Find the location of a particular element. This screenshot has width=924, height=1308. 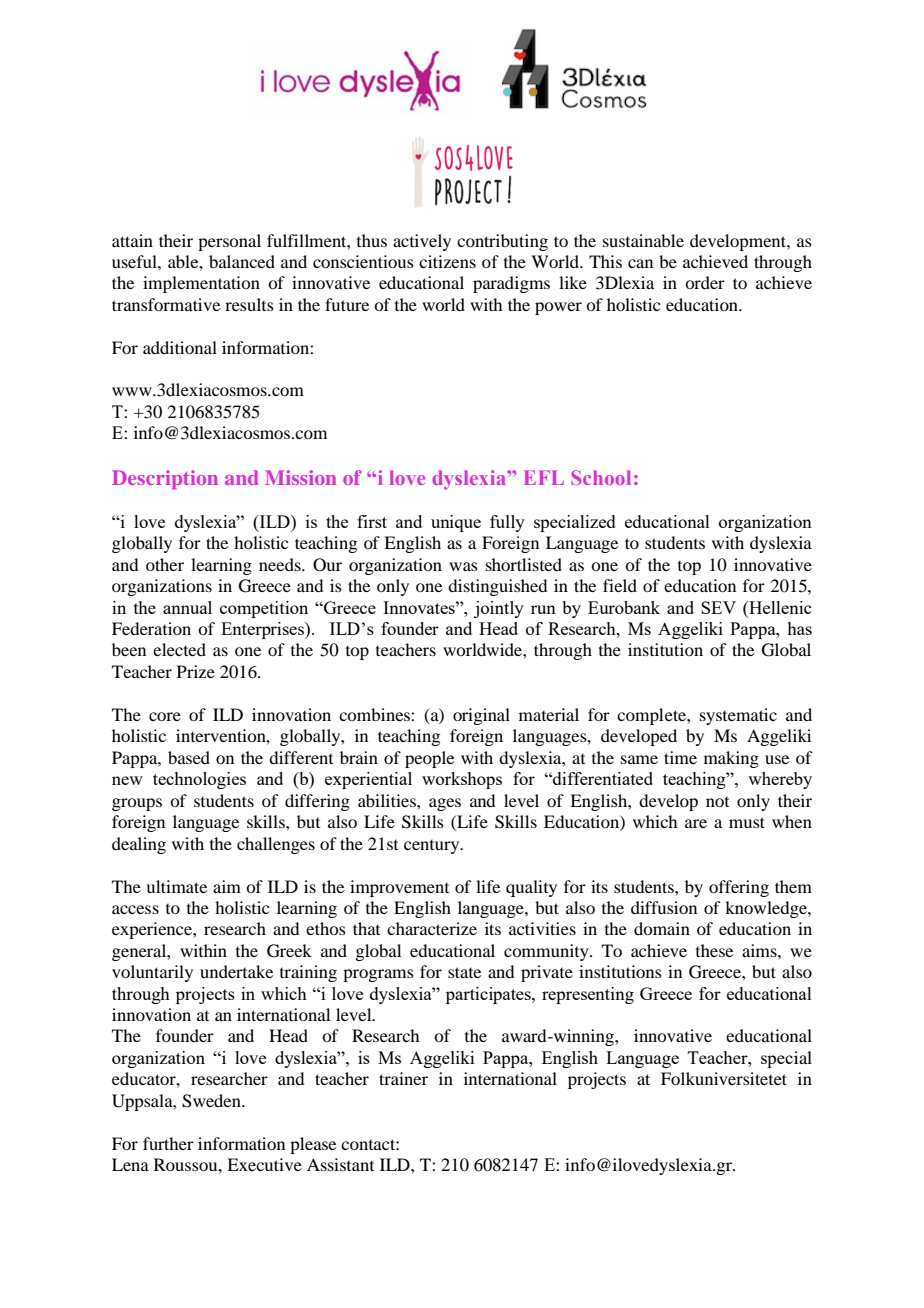

trainer is located at coordinates (403, 1078).
